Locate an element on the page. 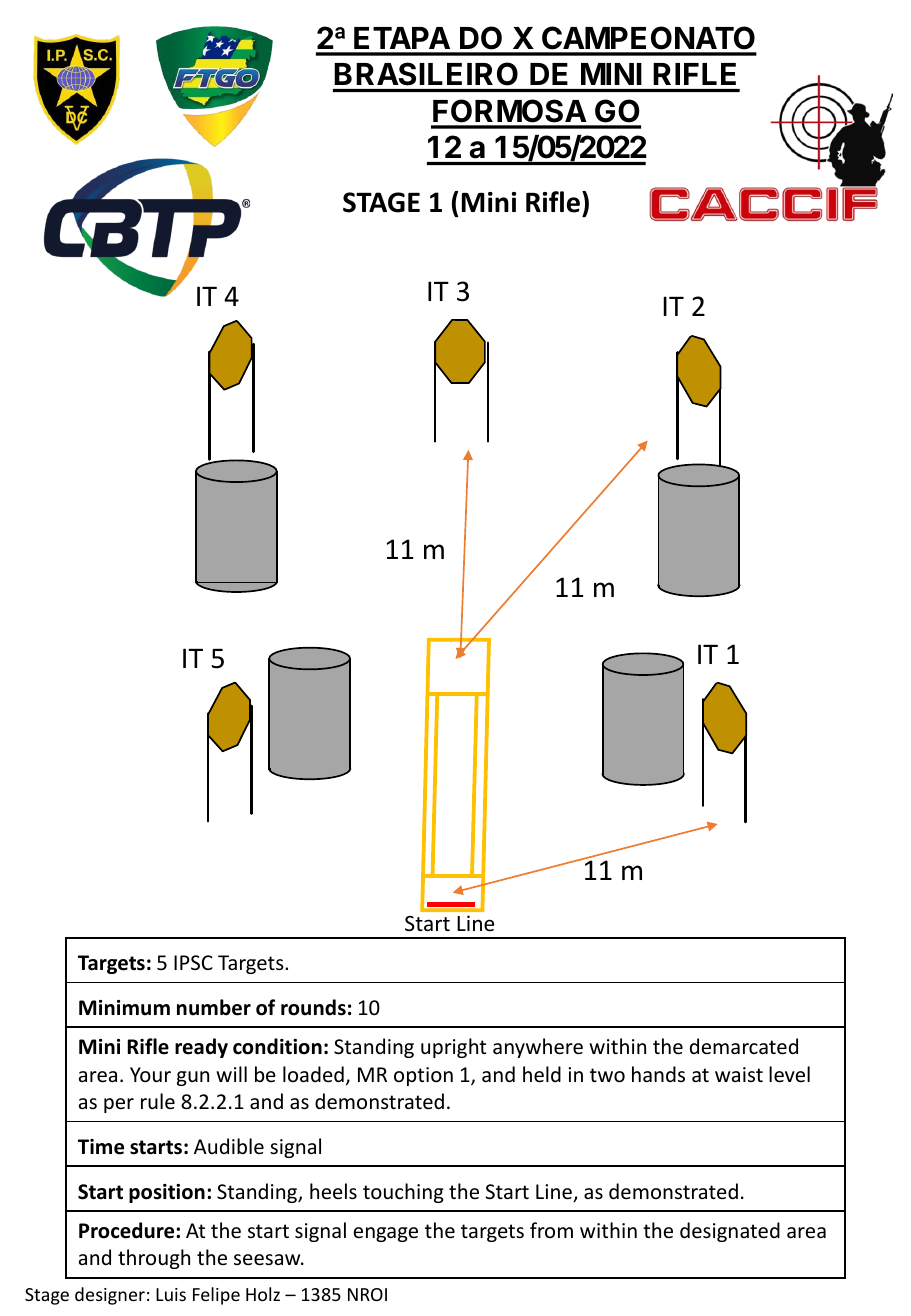 This document has width=911, height=1316. waist is located at coordinates (739, 1074).
